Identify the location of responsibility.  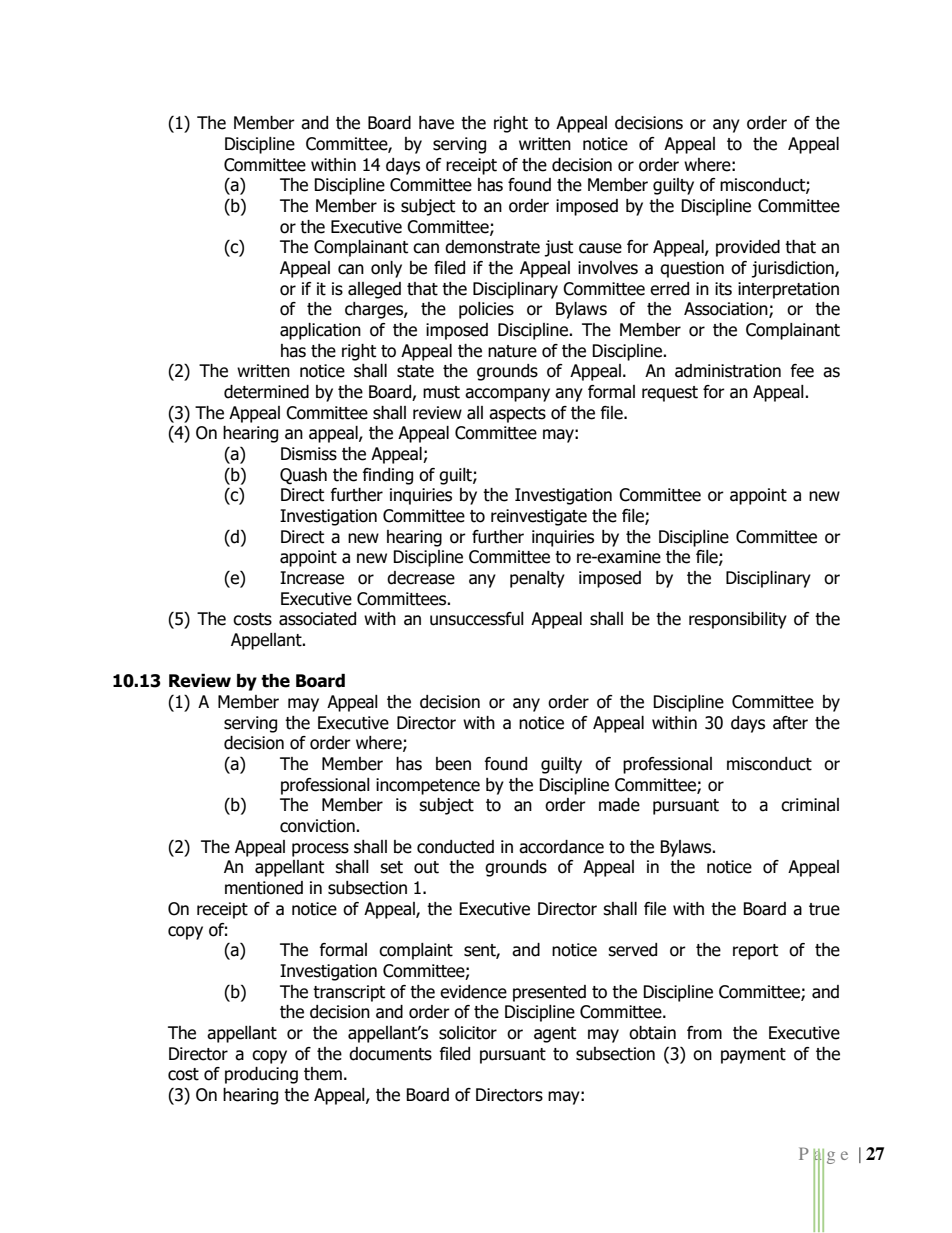
(738, 620).
